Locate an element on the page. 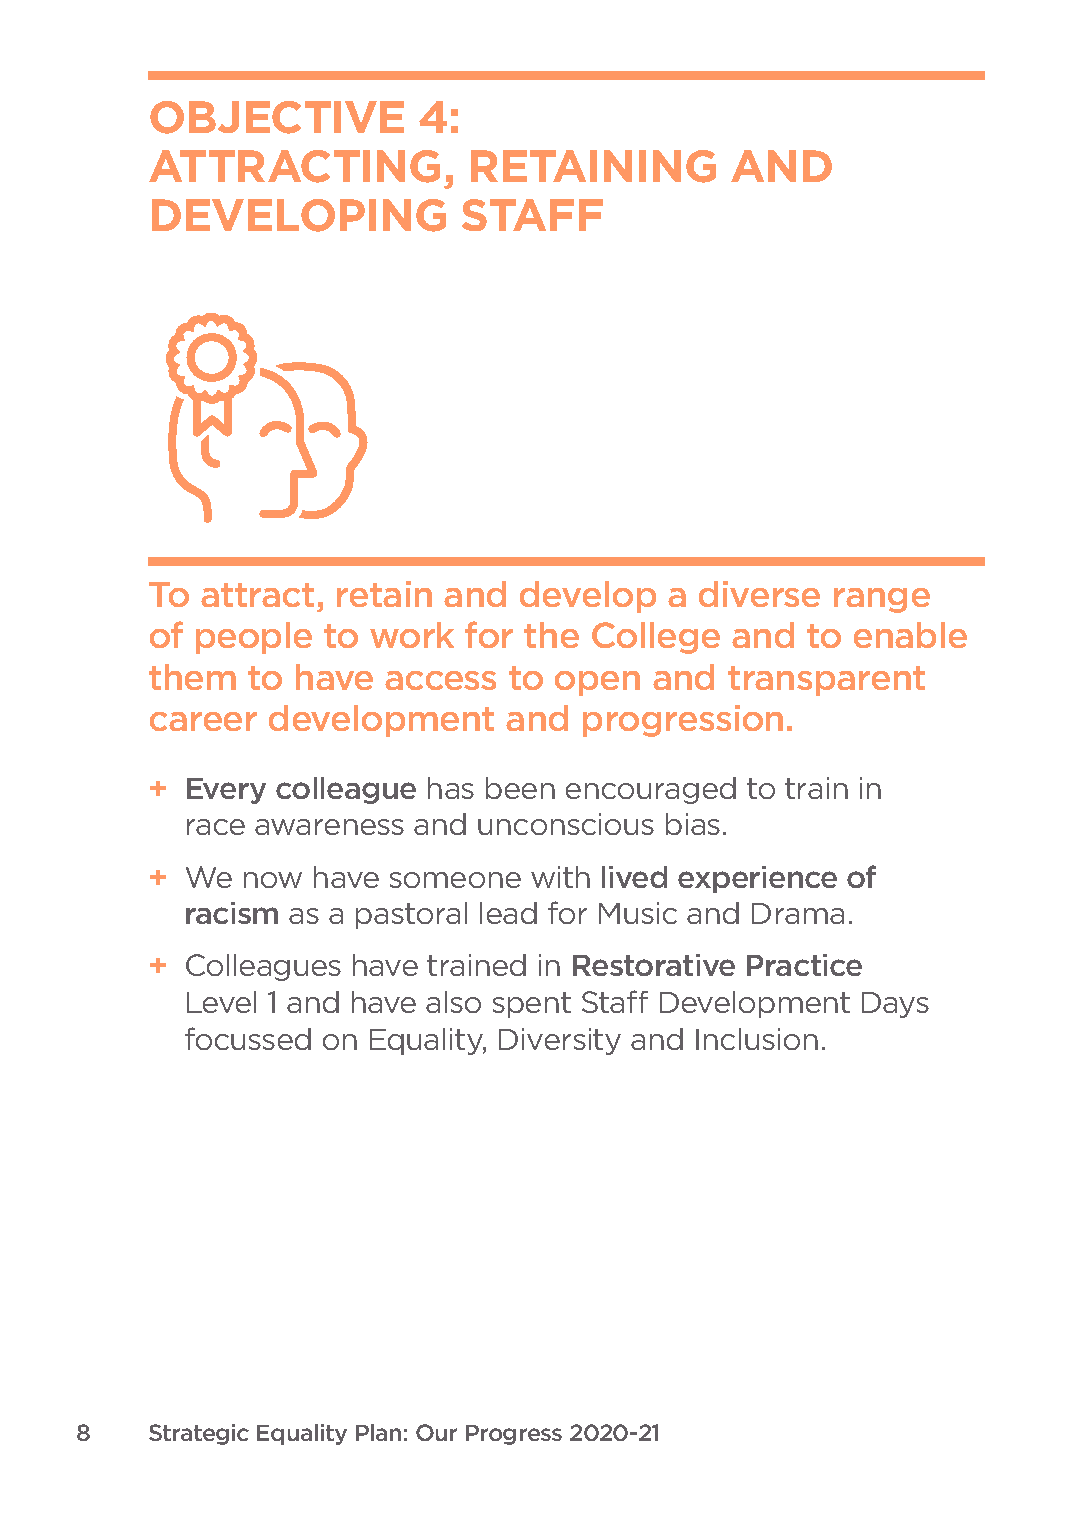 Image resolution: width=1074 pixels, height=1518 pixels. Objective is located at coordinates (277, 117).
